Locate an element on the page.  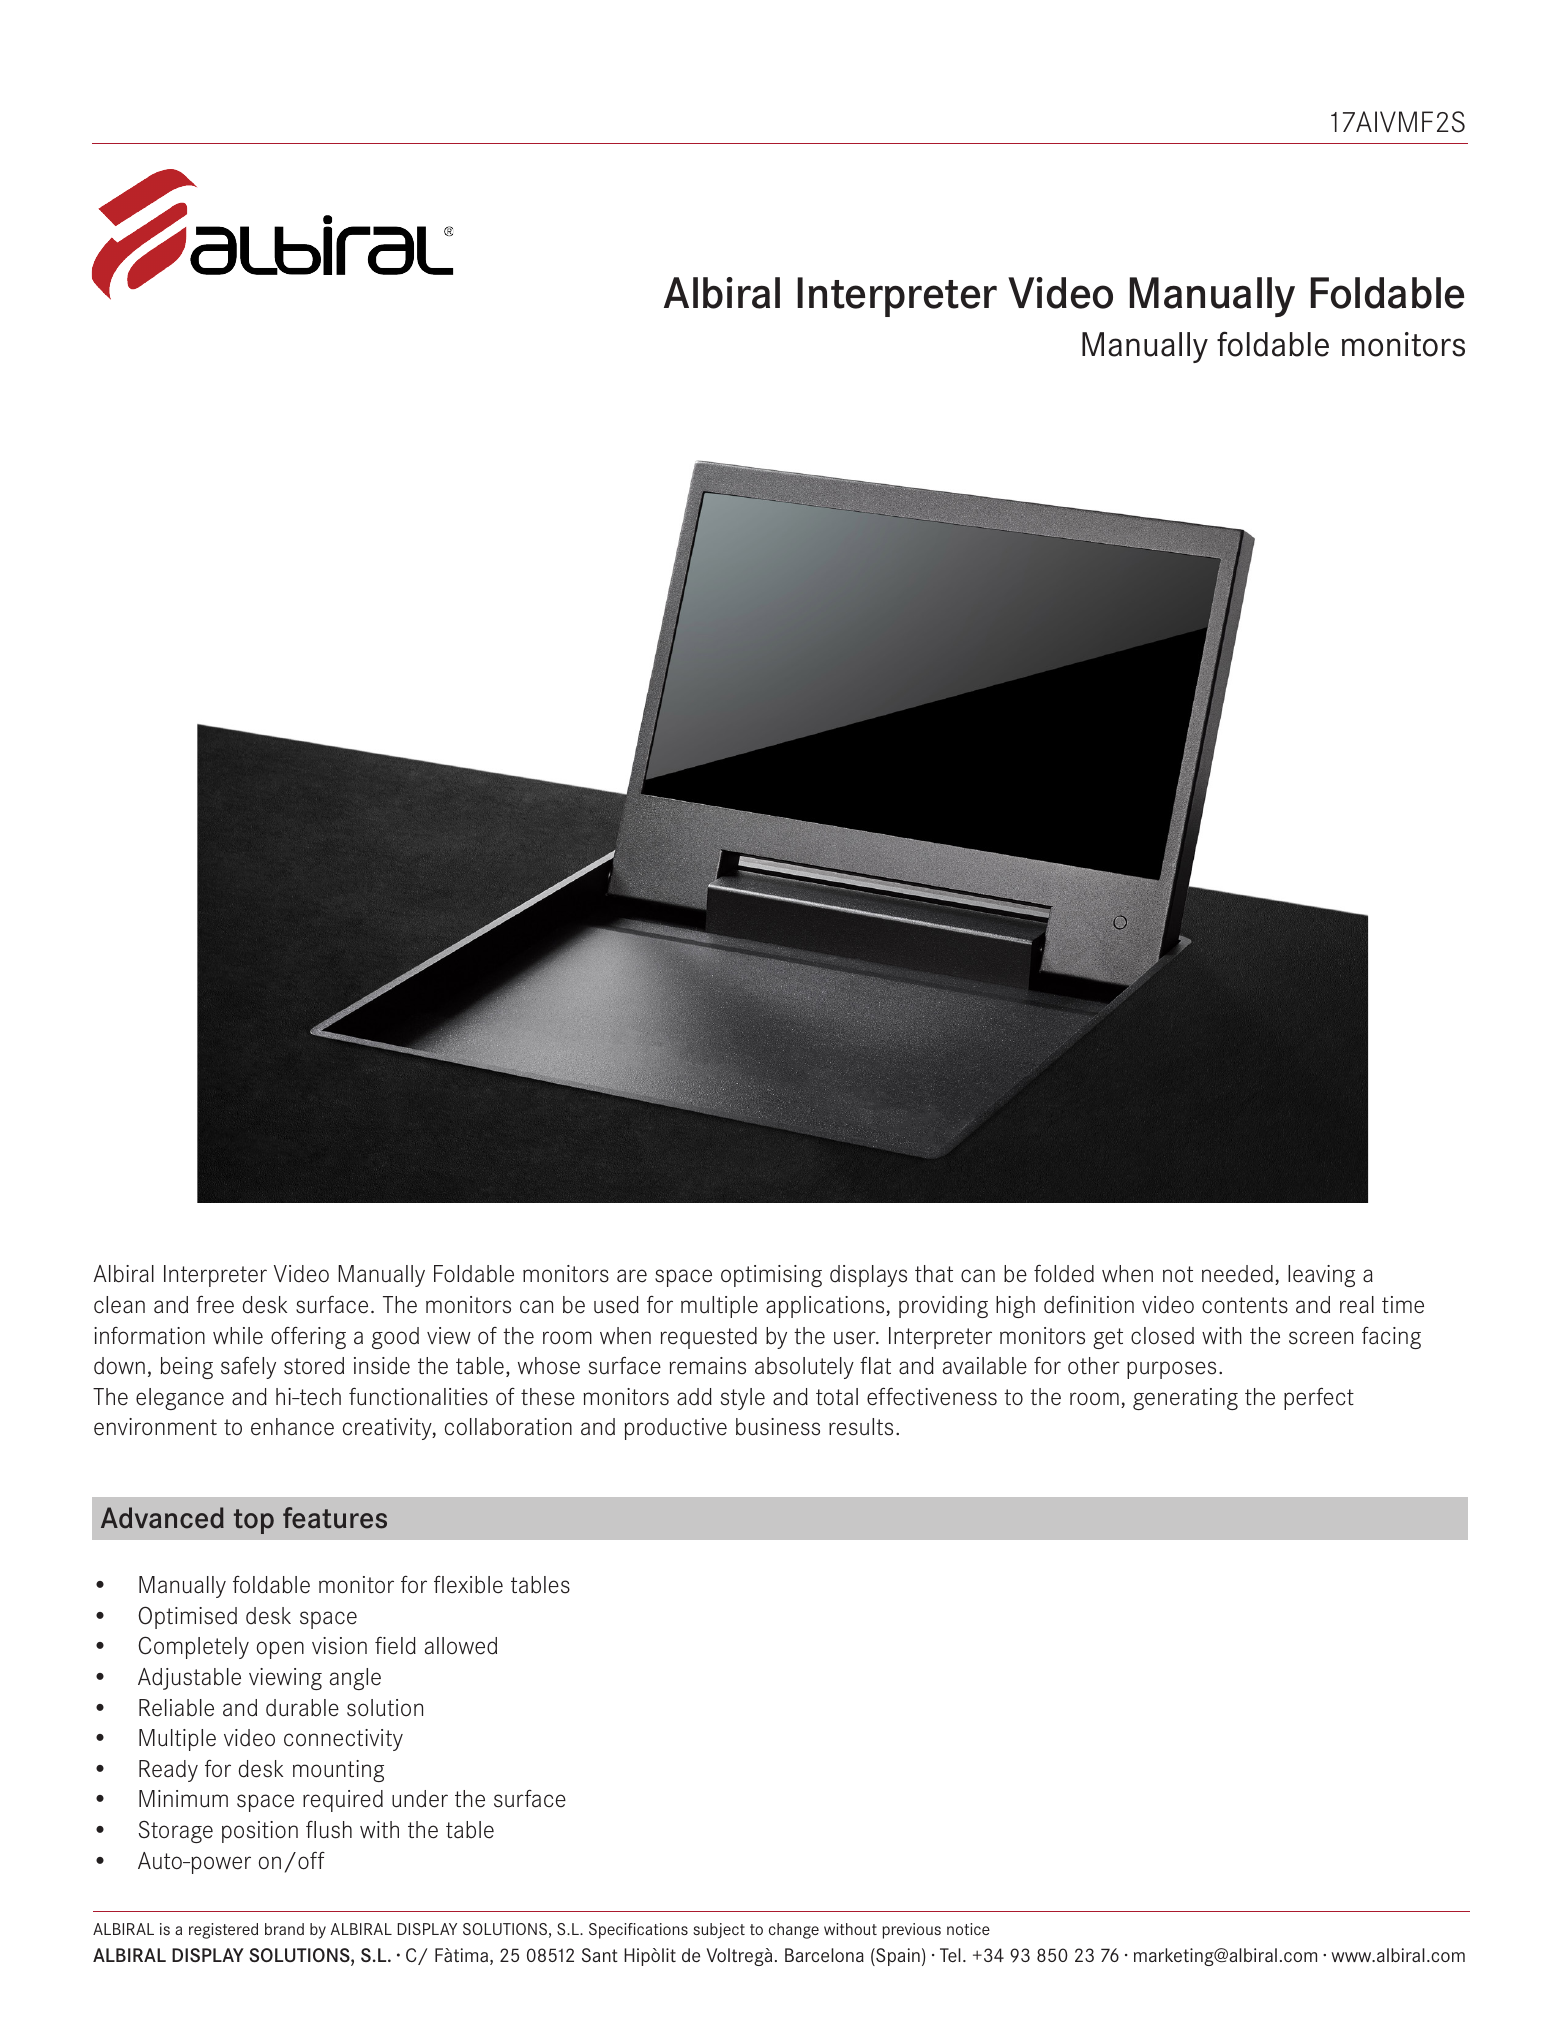
free is located at coordinates (215, 1304).
